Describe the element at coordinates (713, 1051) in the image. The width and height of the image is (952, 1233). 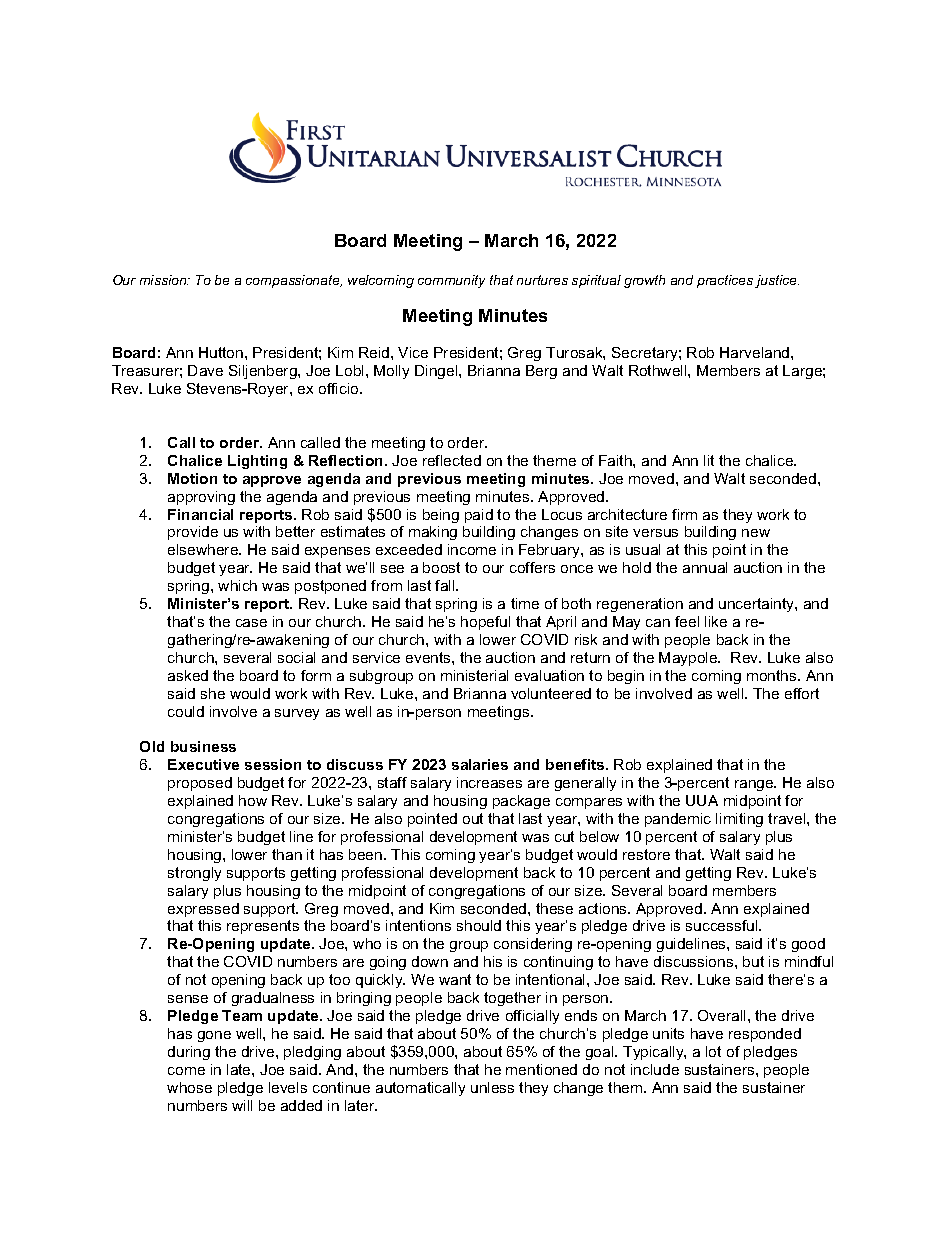
I see `lot` at that location.
